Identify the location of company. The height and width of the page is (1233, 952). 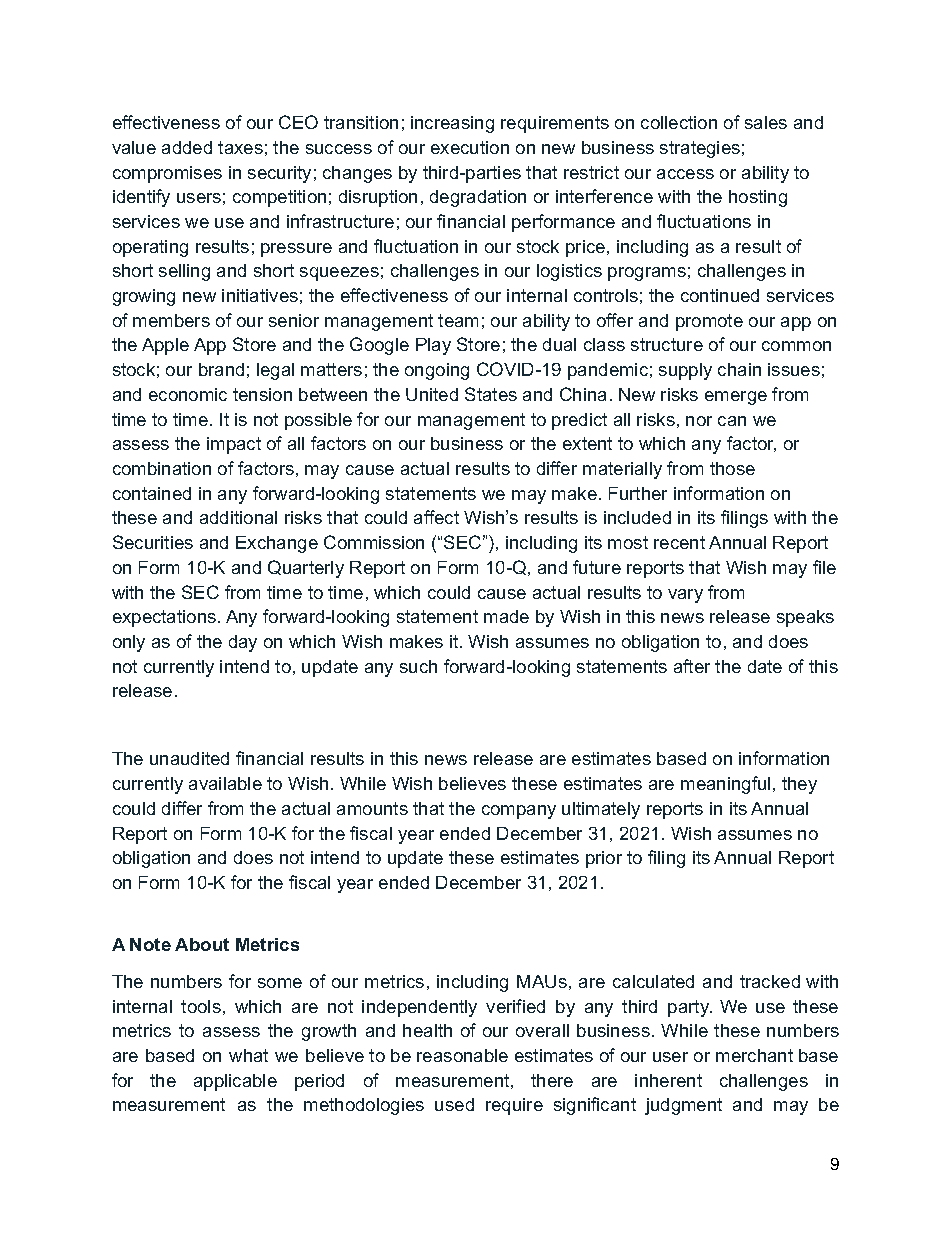
(519, 812).
